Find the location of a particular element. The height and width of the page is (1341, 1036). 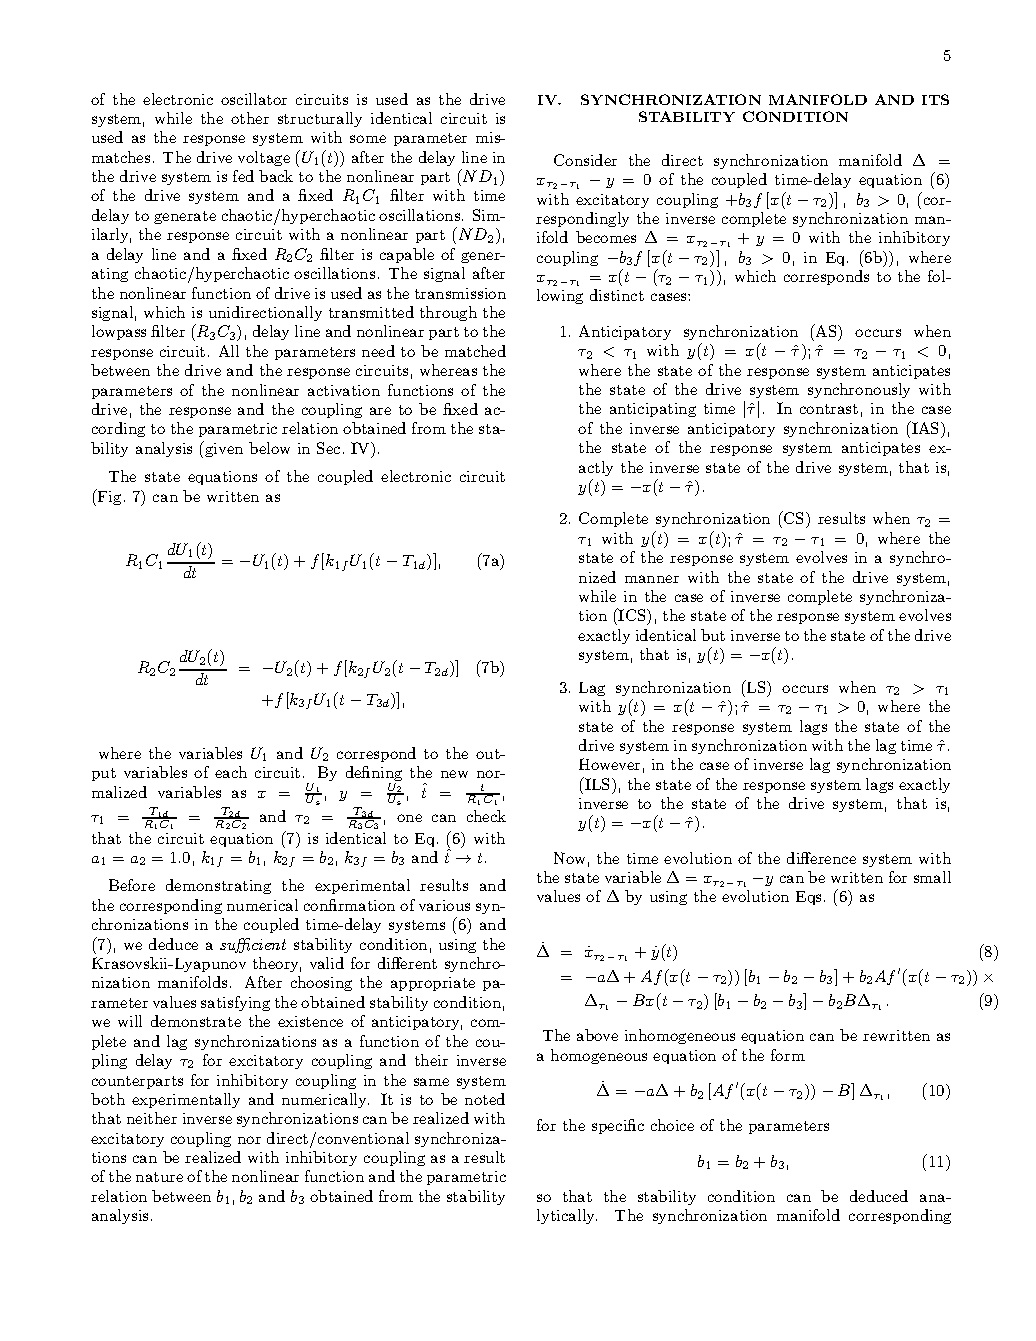

each is located at coordinates (231, 772).
